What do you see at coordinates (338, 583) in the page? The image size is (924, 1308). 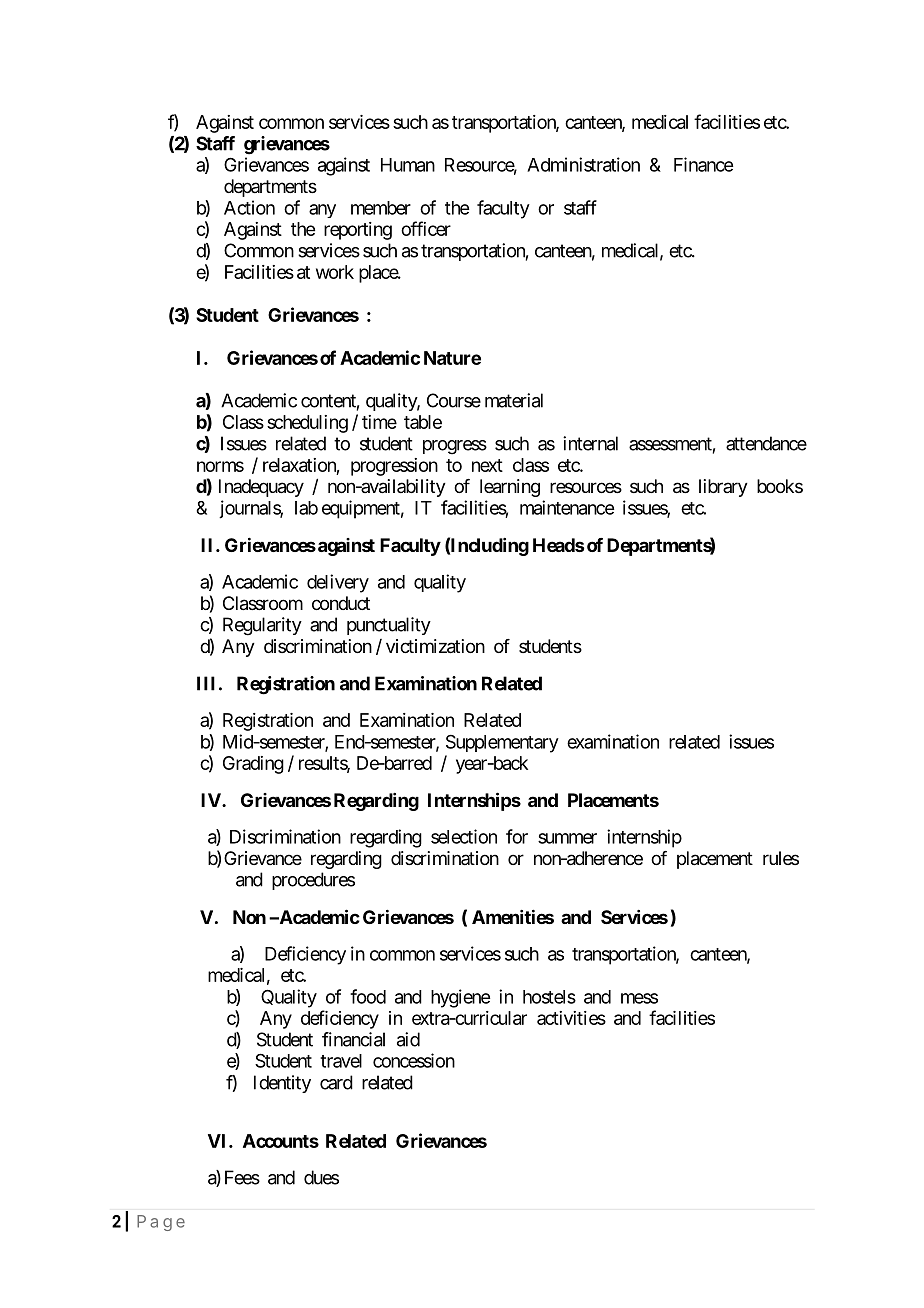 I see `delivery` at bounding box center [338, 583].
